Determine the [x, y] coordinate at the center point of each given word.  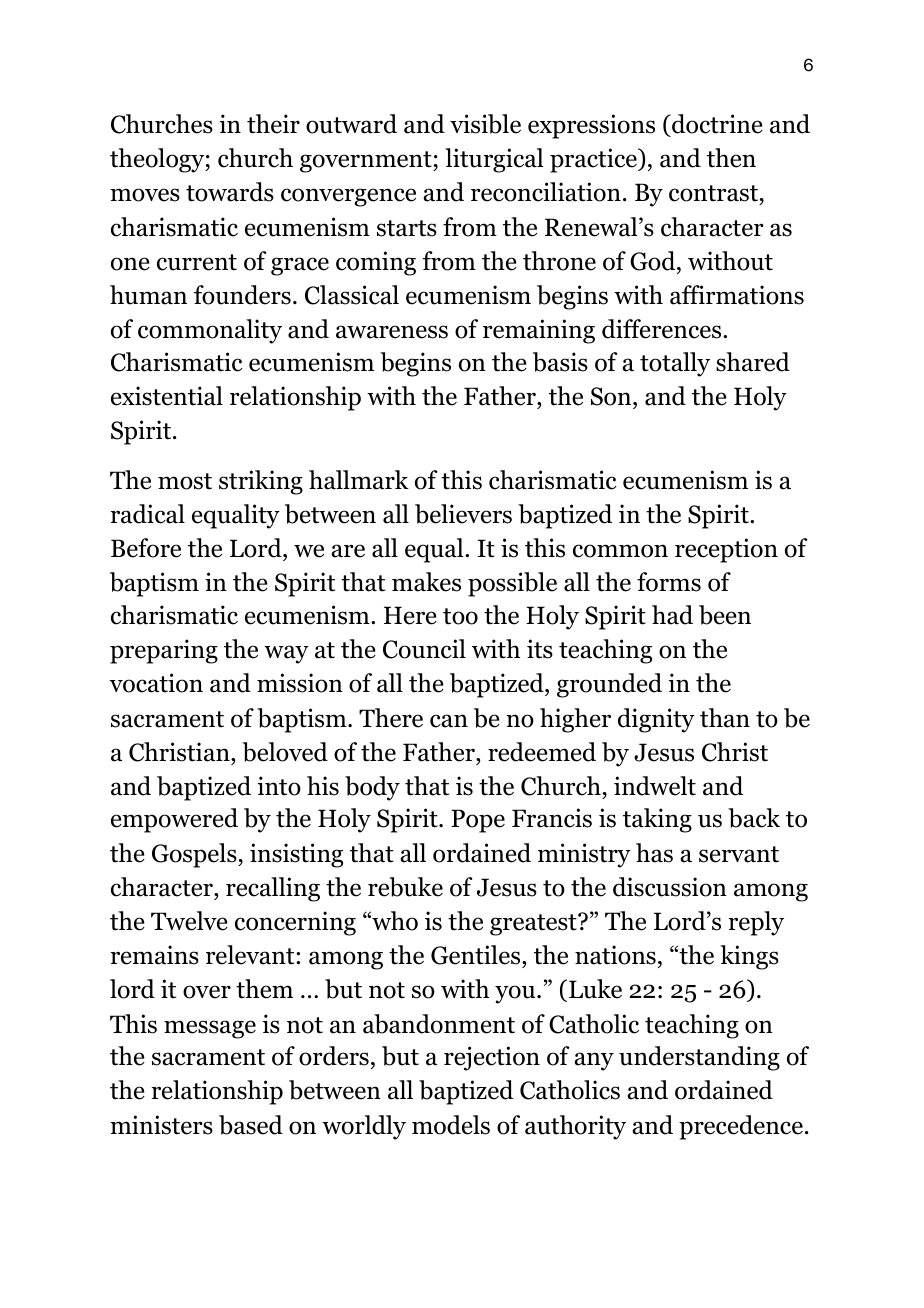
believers [463, 514]
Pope [478, 821]
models [451, 1125]
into [279, 786]
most [185, 481]
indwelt [655, 786]
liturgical [494, 160]
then [731, 158]
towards [230, 192]
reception [726, 550]
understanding [699, 1058]
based [251, 1125]
